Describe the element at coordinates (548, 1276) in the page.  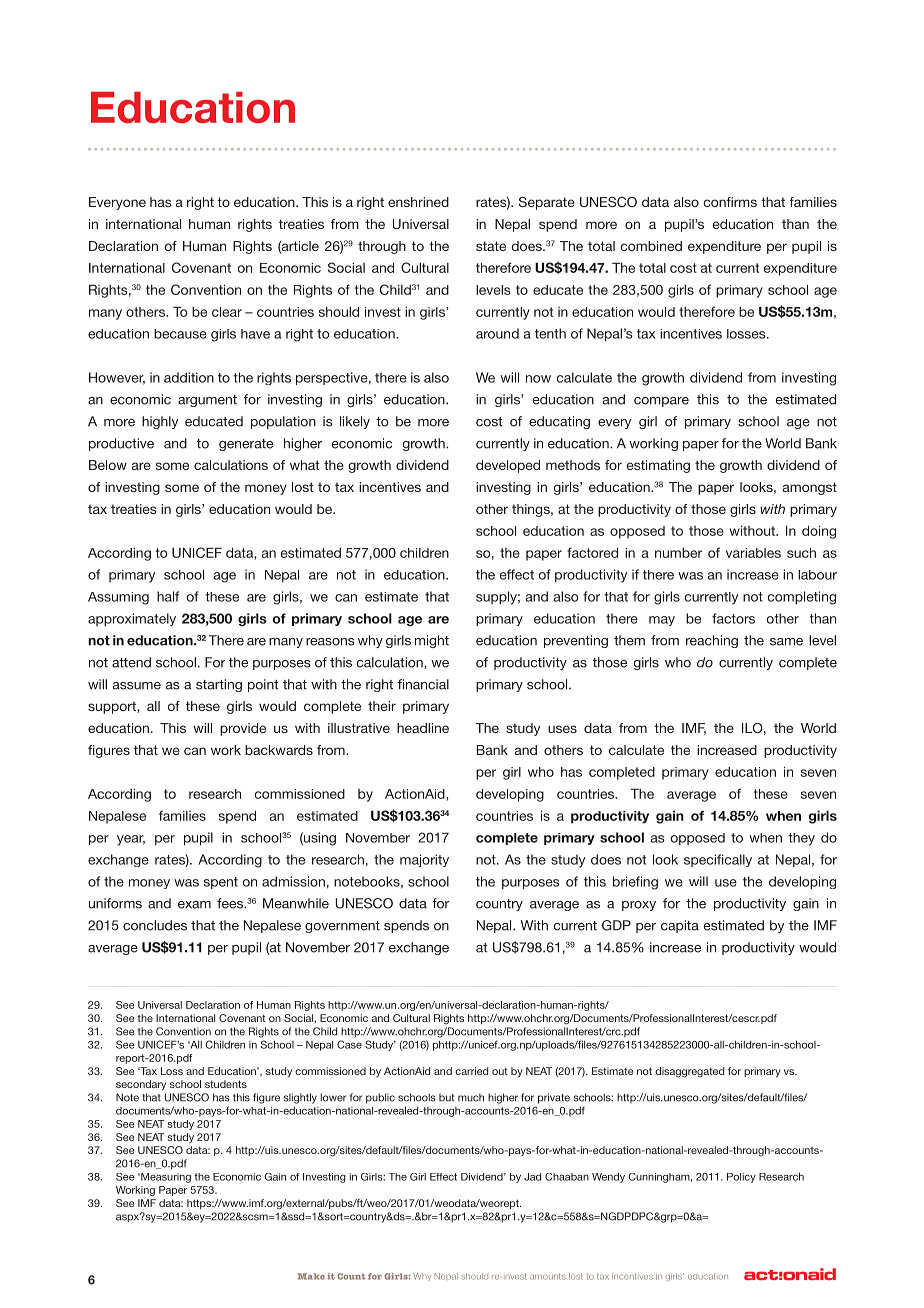
I see `amounts` at that location.
